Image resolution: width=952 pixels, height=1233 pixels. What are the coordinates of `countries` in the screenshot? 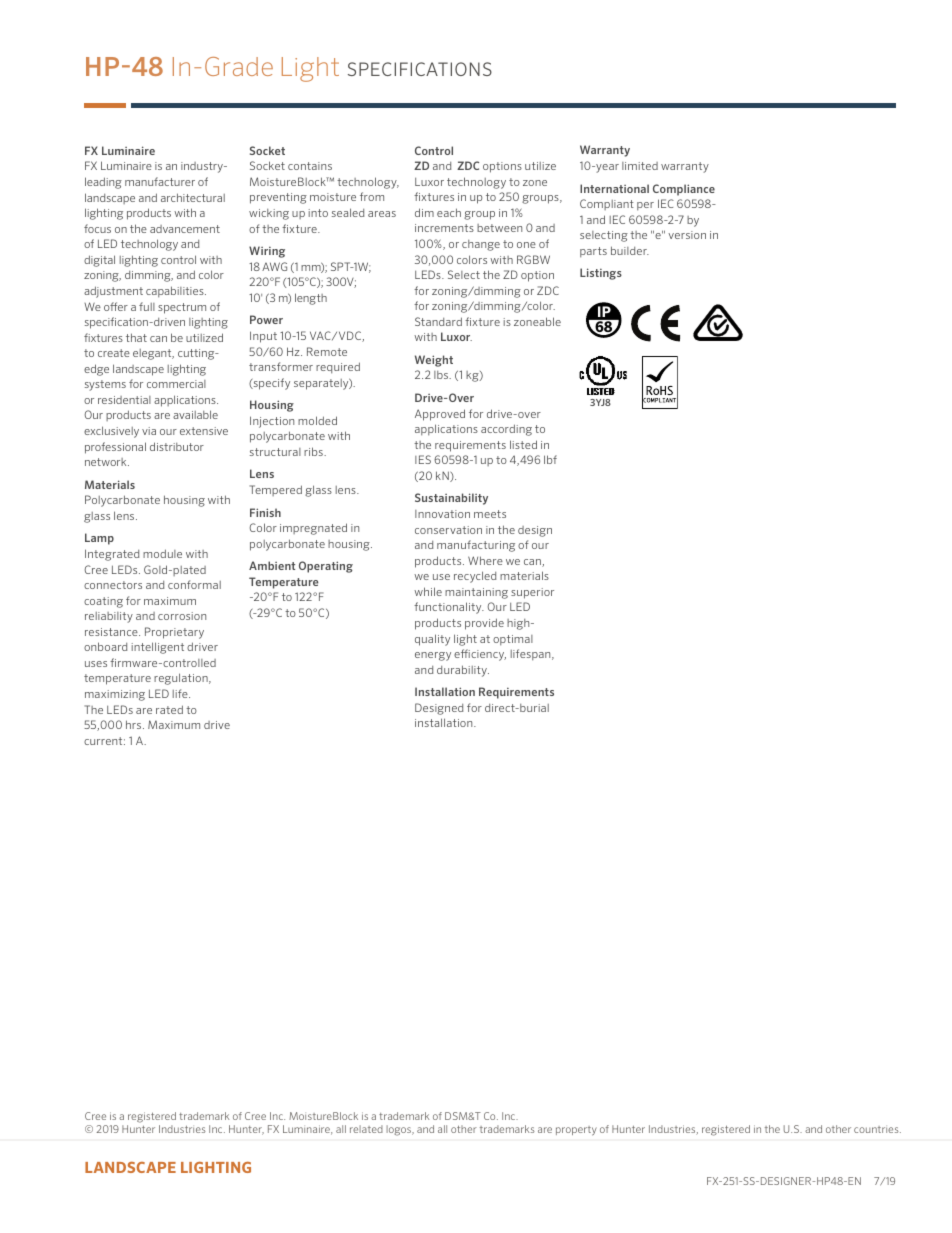 It's located at (877, 1129).
